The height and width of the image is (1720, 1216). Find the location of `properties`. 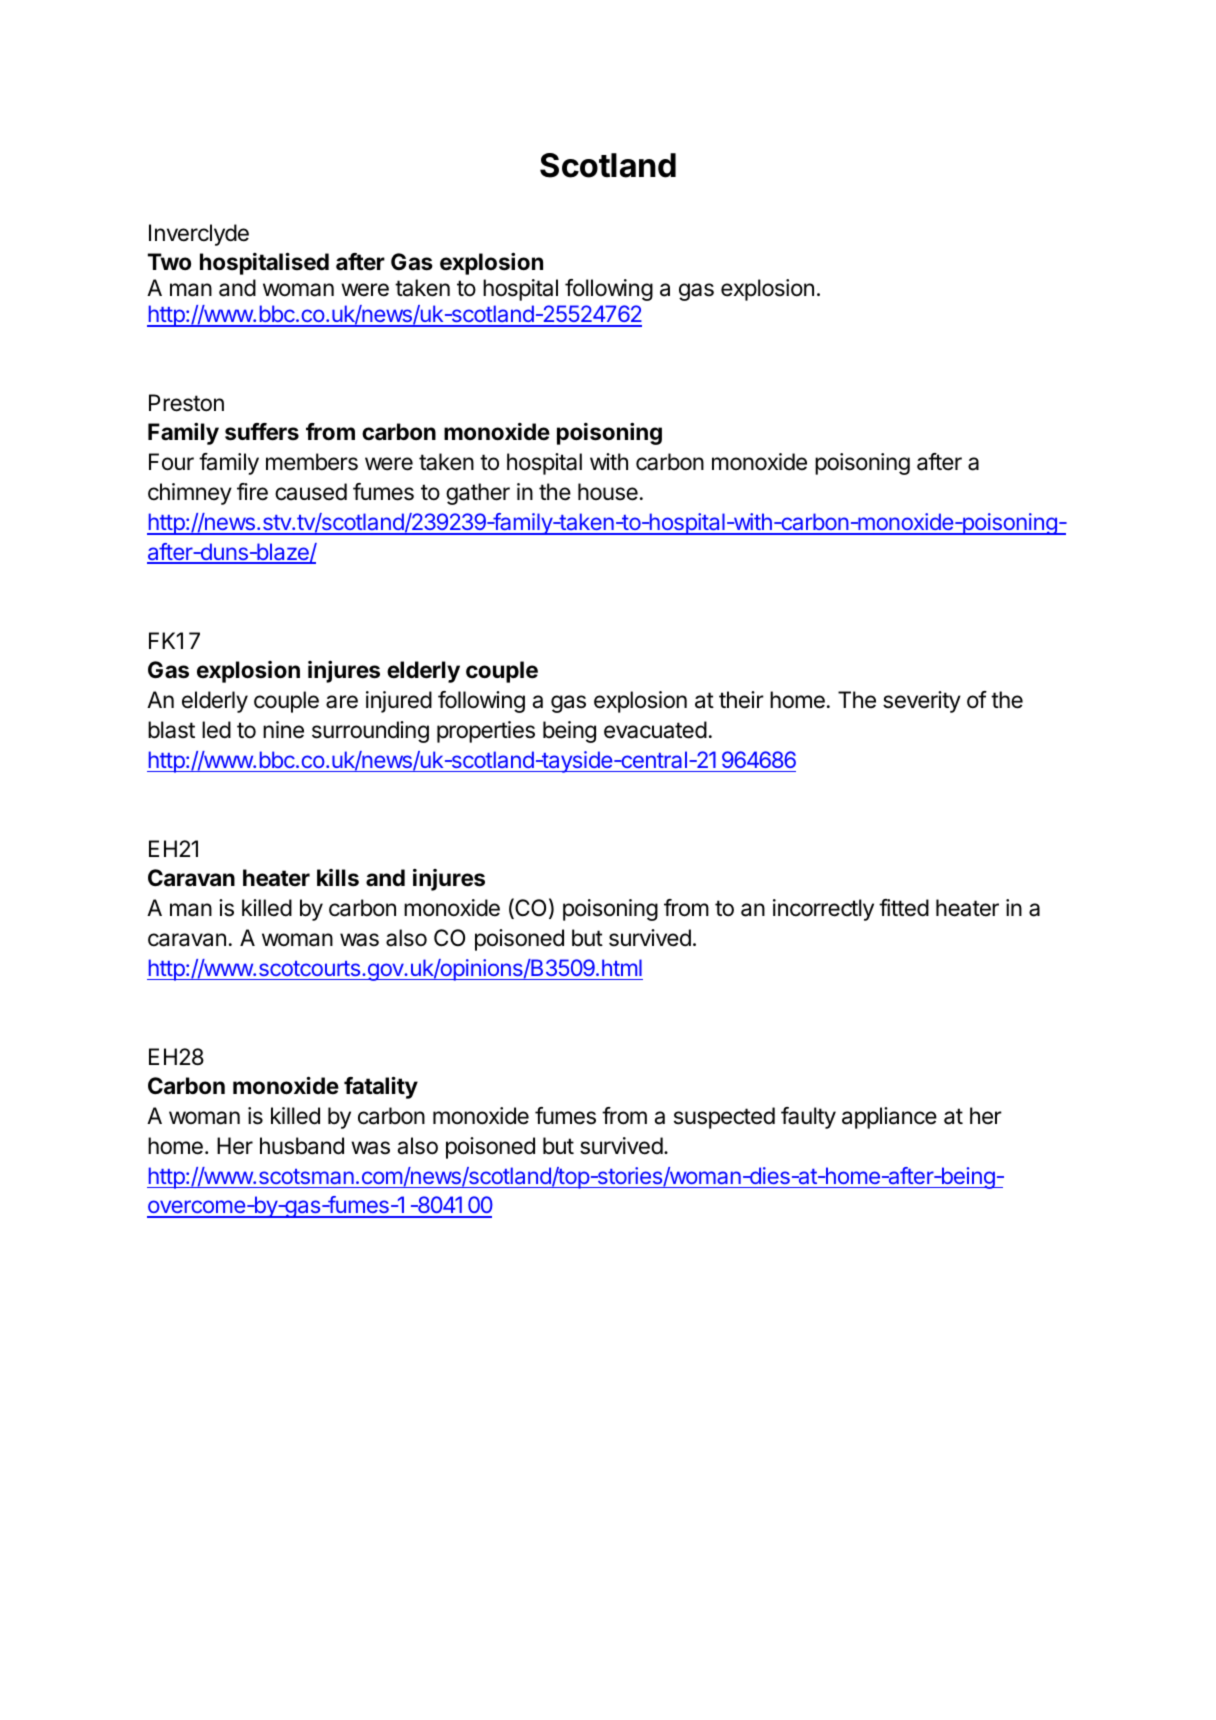

properties is located at coordinates (486, 732).
